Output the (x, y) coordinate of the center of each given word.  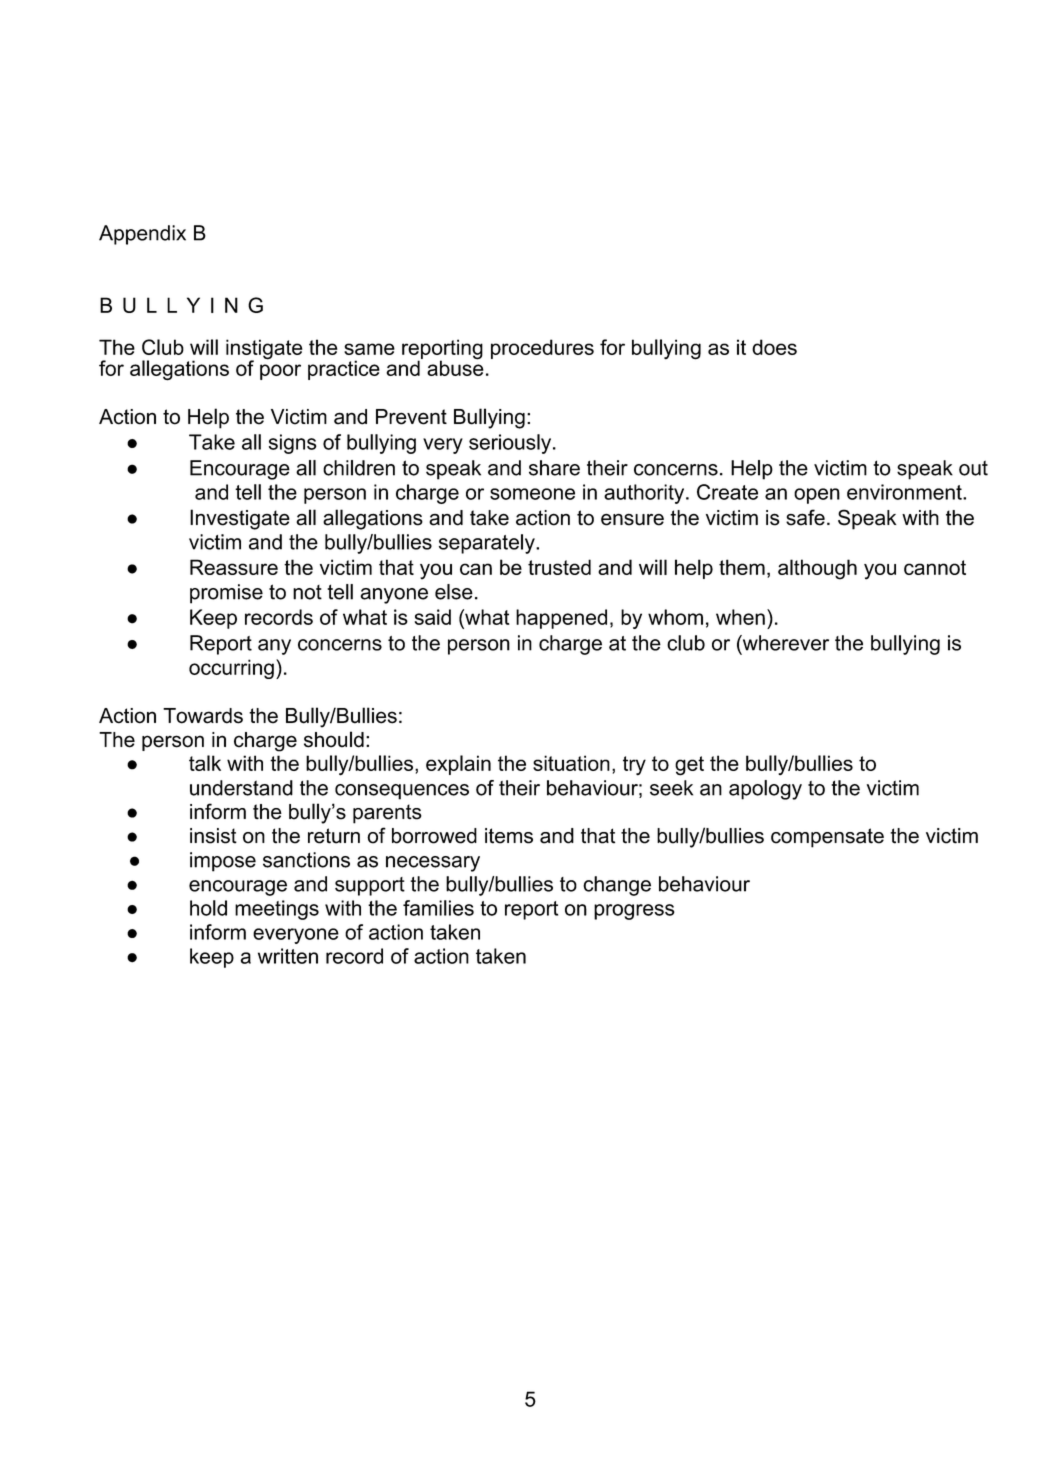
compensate (827, 838)
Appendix (142, 235)
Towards (203, 716)
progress (634, 912)
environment (905, 492)
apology (765, 790)
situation (571, 763)
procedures (542, 349)
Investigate (240, 519)
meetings (277, 910)
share (554, 468)
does (774, 347)
